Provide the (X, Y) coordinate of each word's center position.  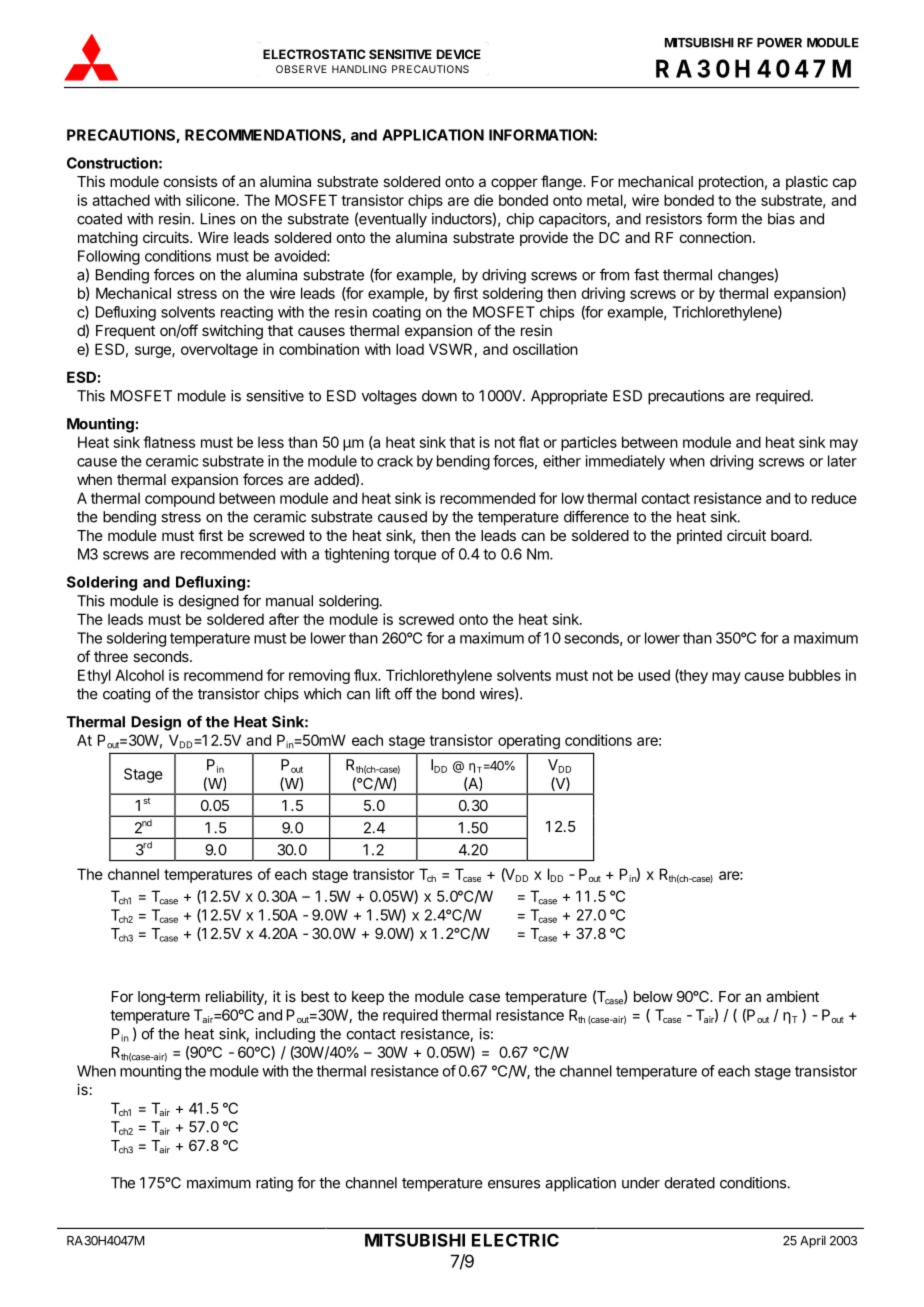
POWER (779, 43)
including (285, 1035)
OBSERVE (301, 69)
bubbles (815, 675)
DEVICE (459, 54)
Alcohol (139, 675)
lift (383, 693)
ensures (514, 1184)
